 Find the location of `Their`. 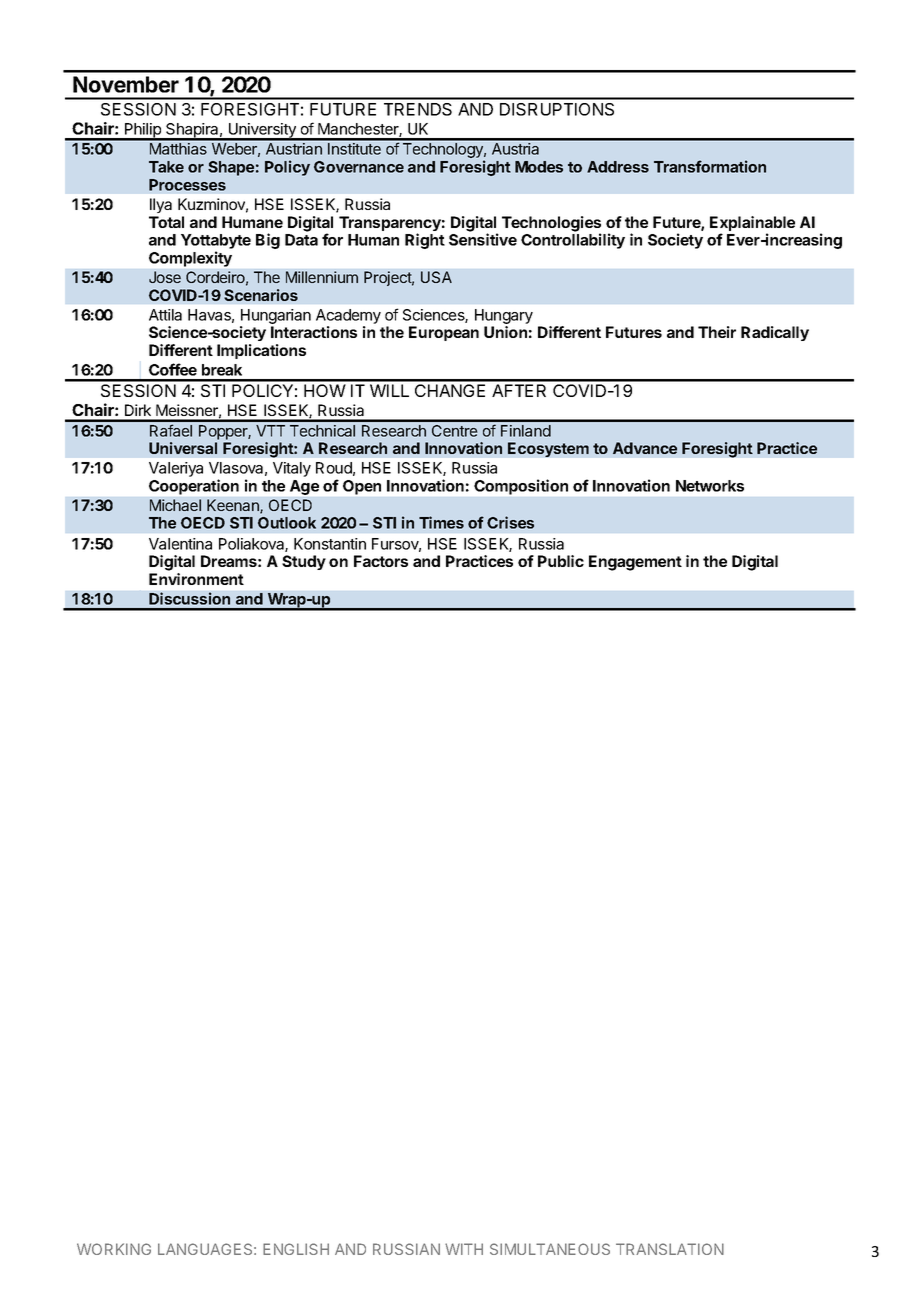

Their is located at coordinates (717, 332).
